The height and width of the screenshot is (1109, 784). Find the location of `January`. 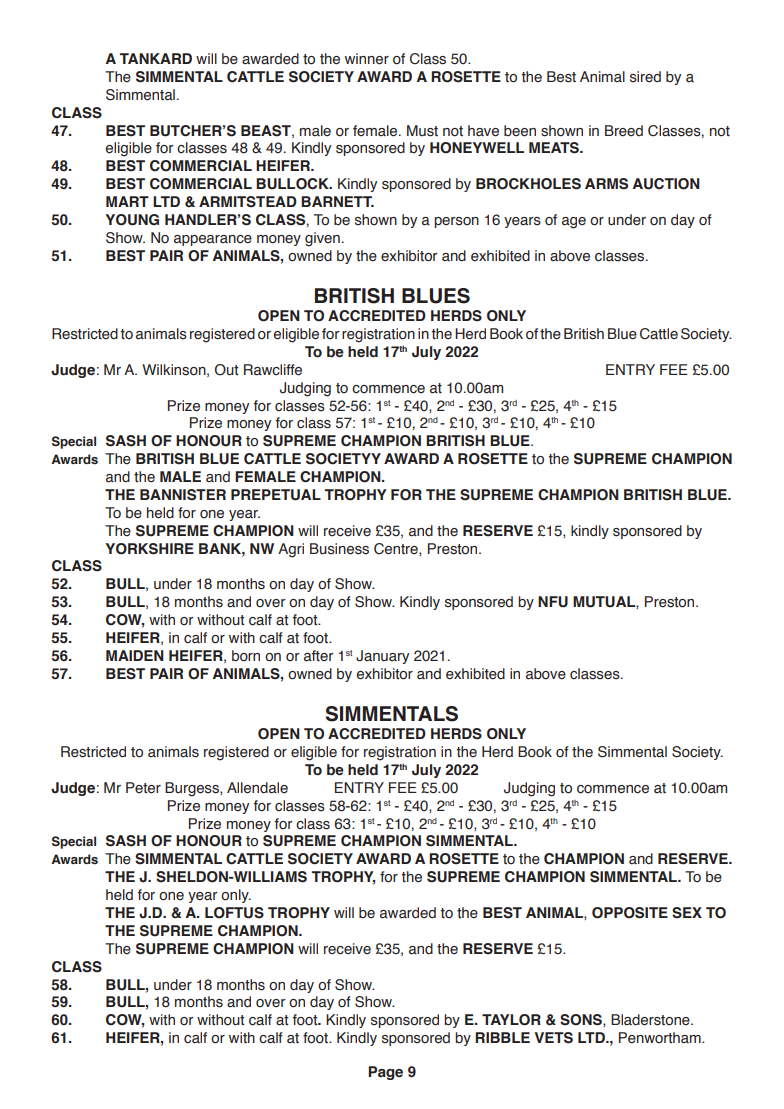

January is located at coordinates (382, 657).
